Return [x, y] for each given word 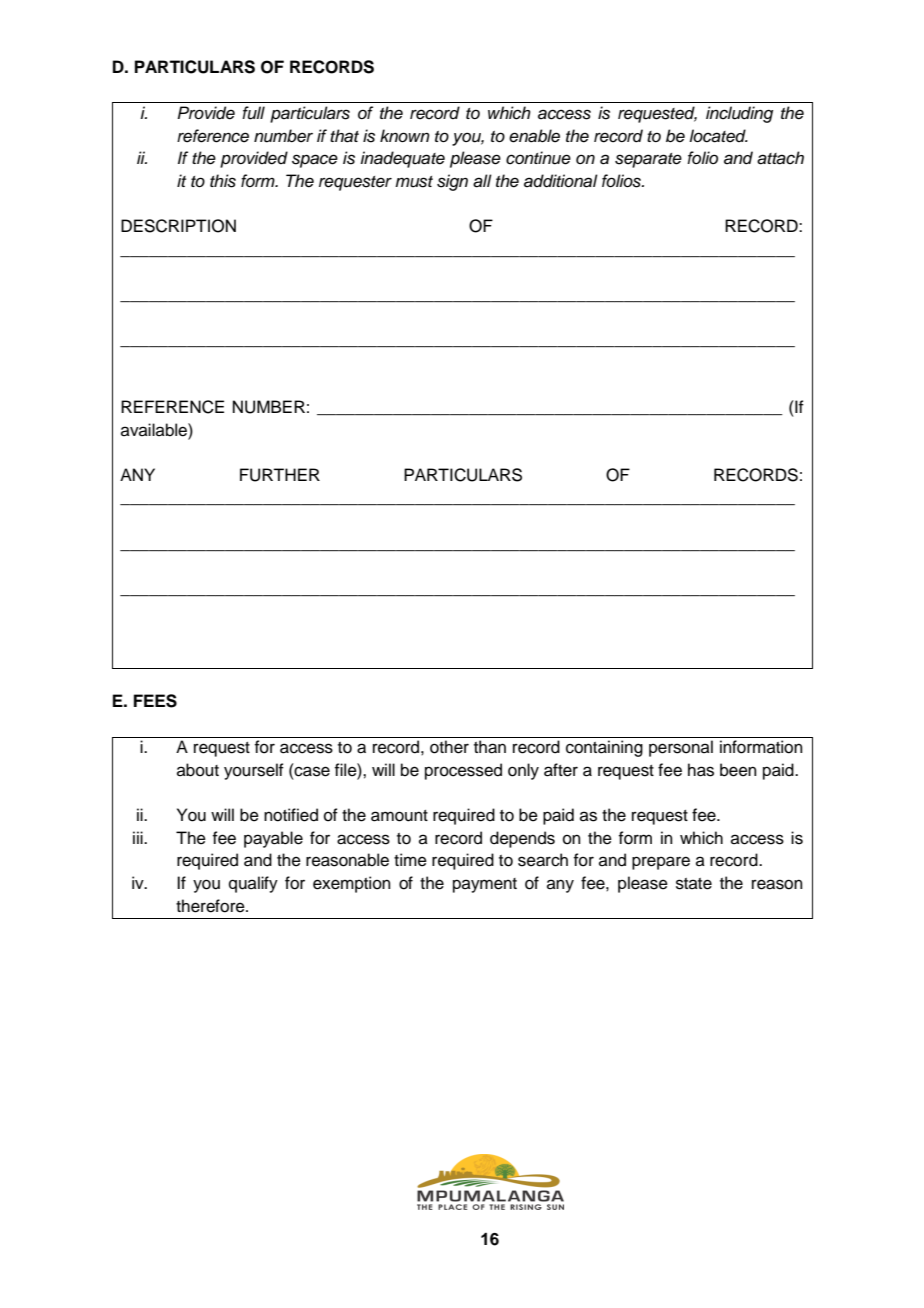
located [718, 136]
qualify [253, 884]
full [253, 113]
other [449, 747]
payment [485, 885]
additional [561, 181]
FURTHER [280, 475]
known [405, 135]
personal [681, 748]
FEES [155, 701]
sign [452, 182]
